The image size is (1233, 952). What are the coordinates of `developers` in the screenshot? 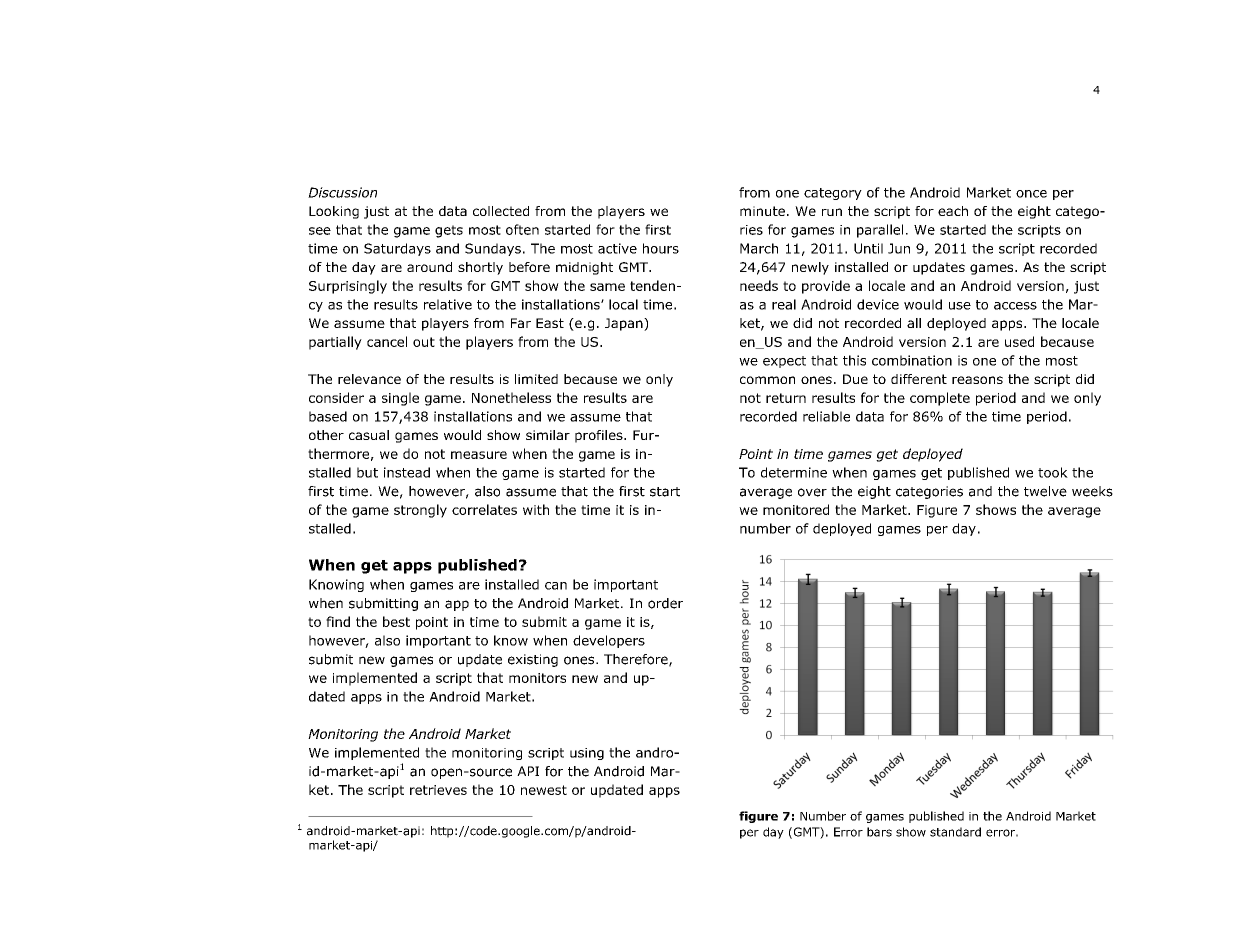 It's located at (609, 641).
